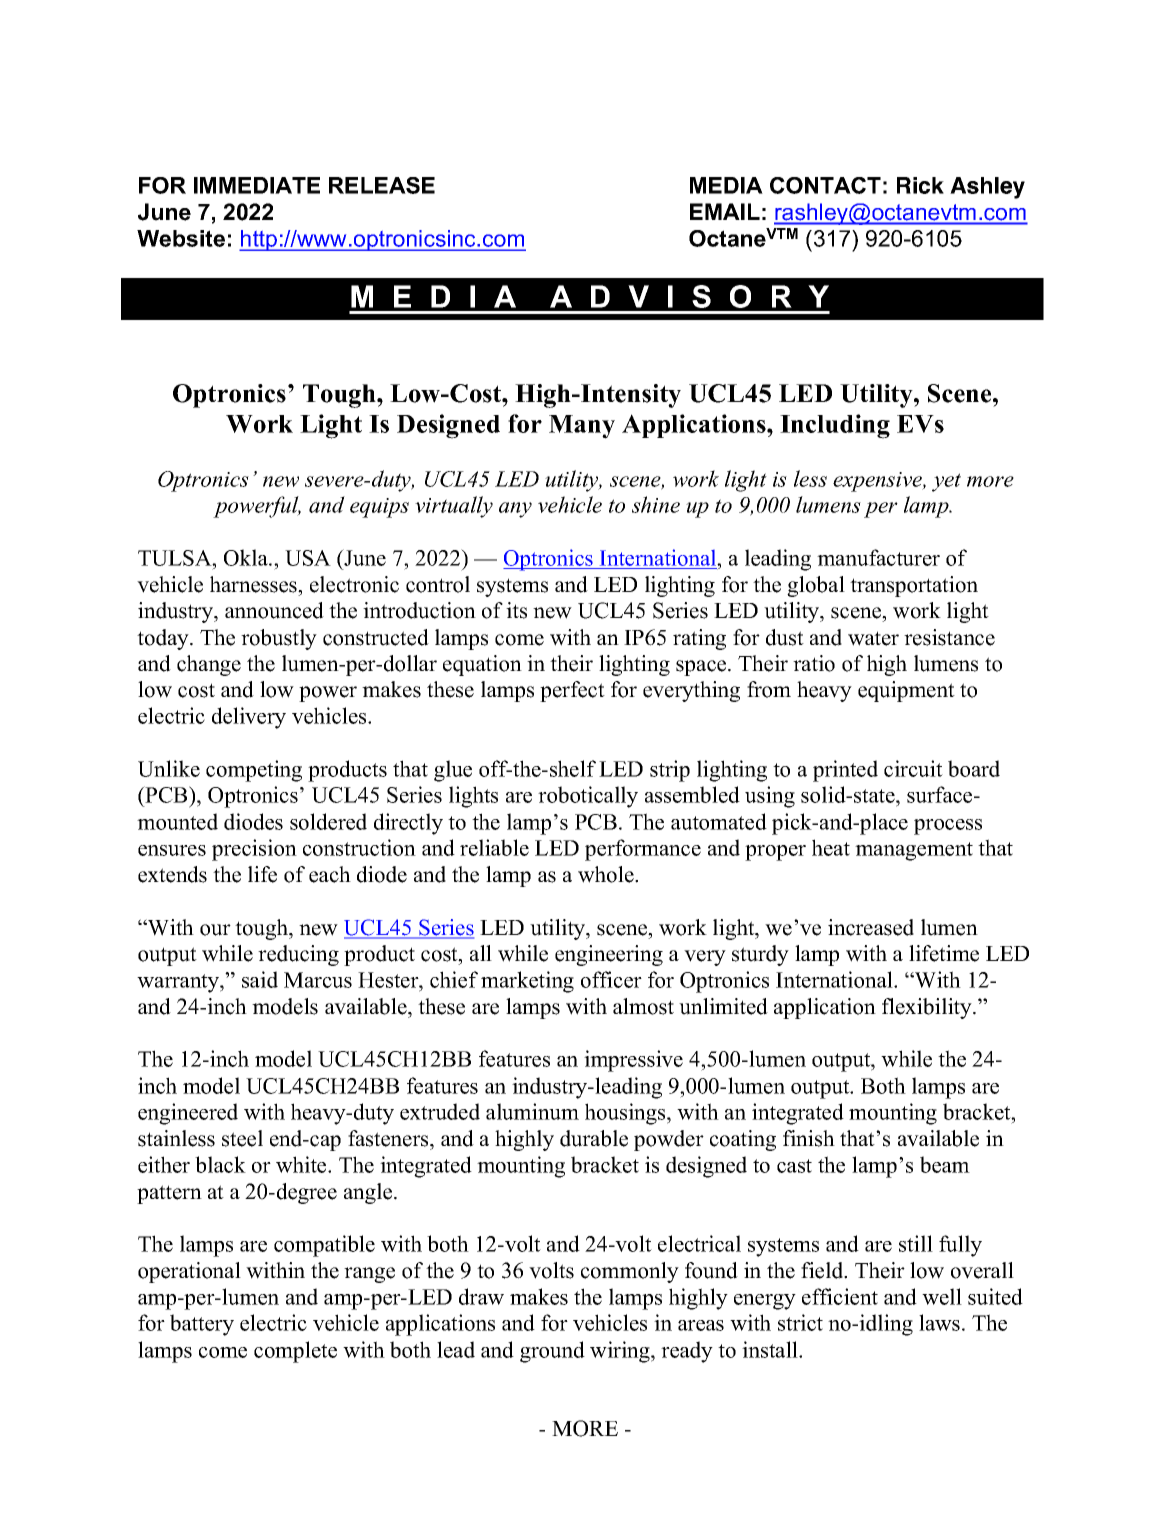 The height and width of the screenshot is (1515, 1171). Describe the element at coordinates (254, 850) in the screenshot. I see `precision` at that location.
